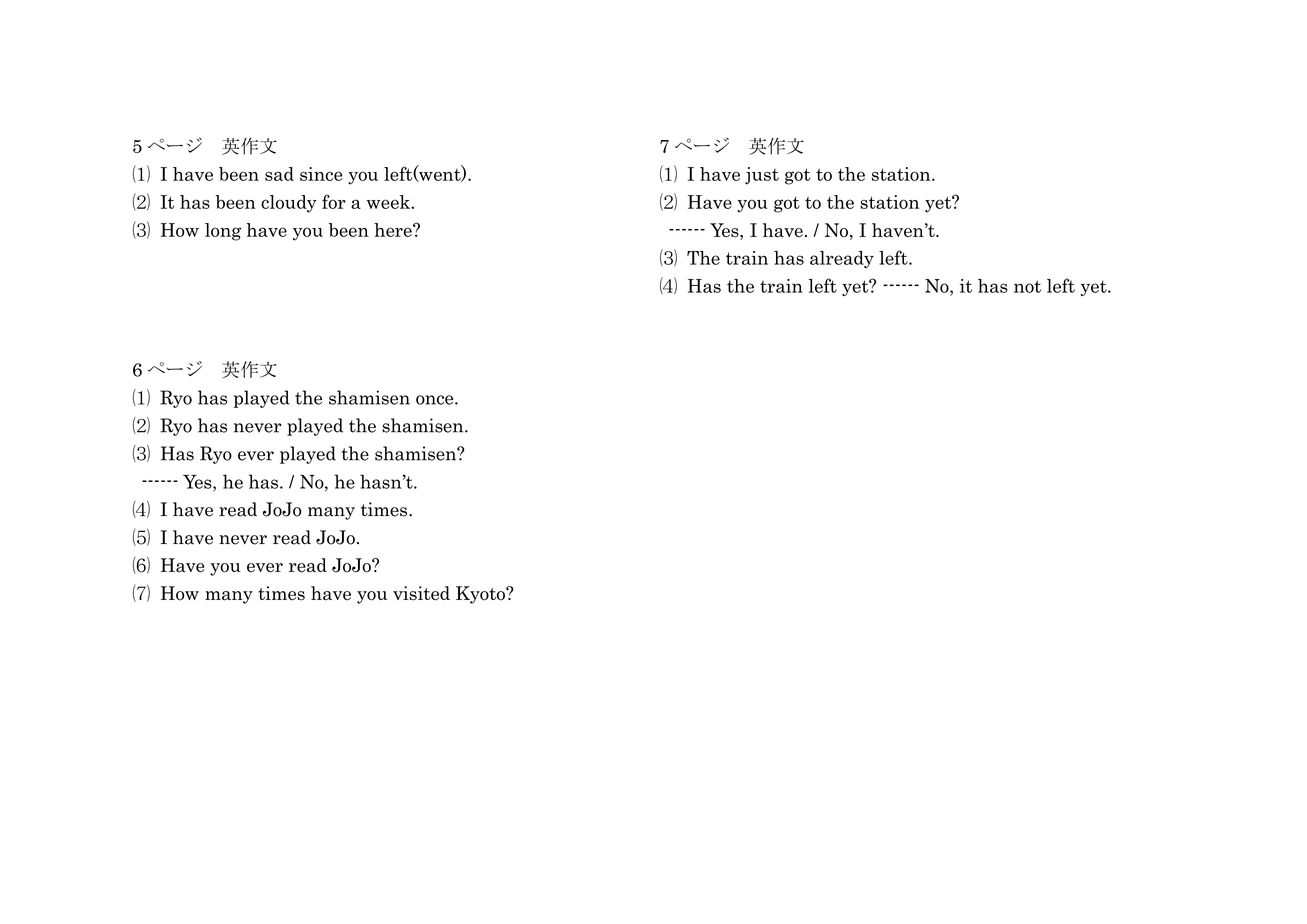 The width and height of the document is (1307, 924). I want to click on sad, so click(279, 174).
